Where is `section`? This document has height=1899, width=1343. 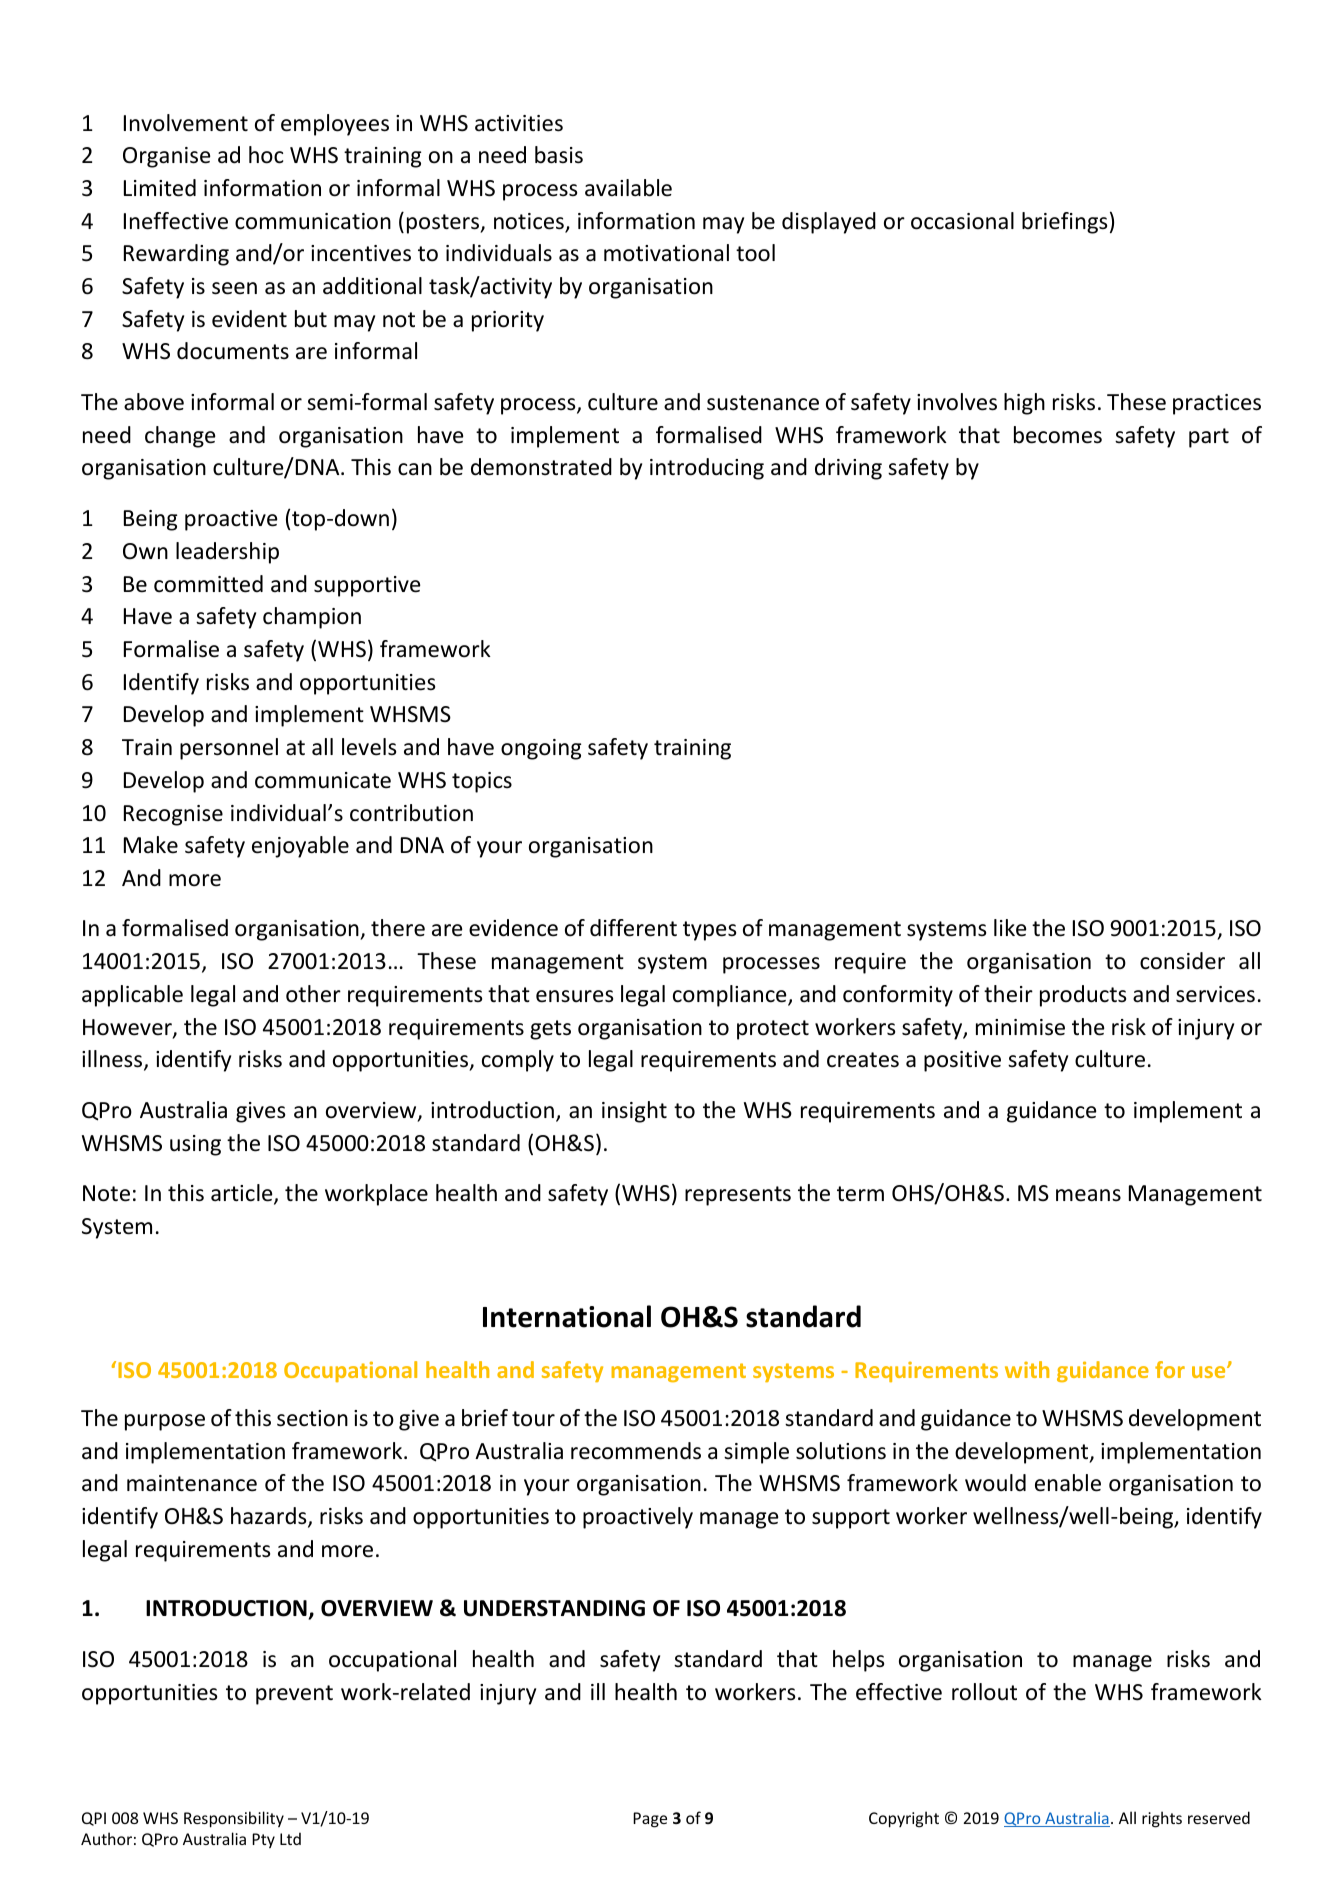
section is located at coordinates (312, 1418).
